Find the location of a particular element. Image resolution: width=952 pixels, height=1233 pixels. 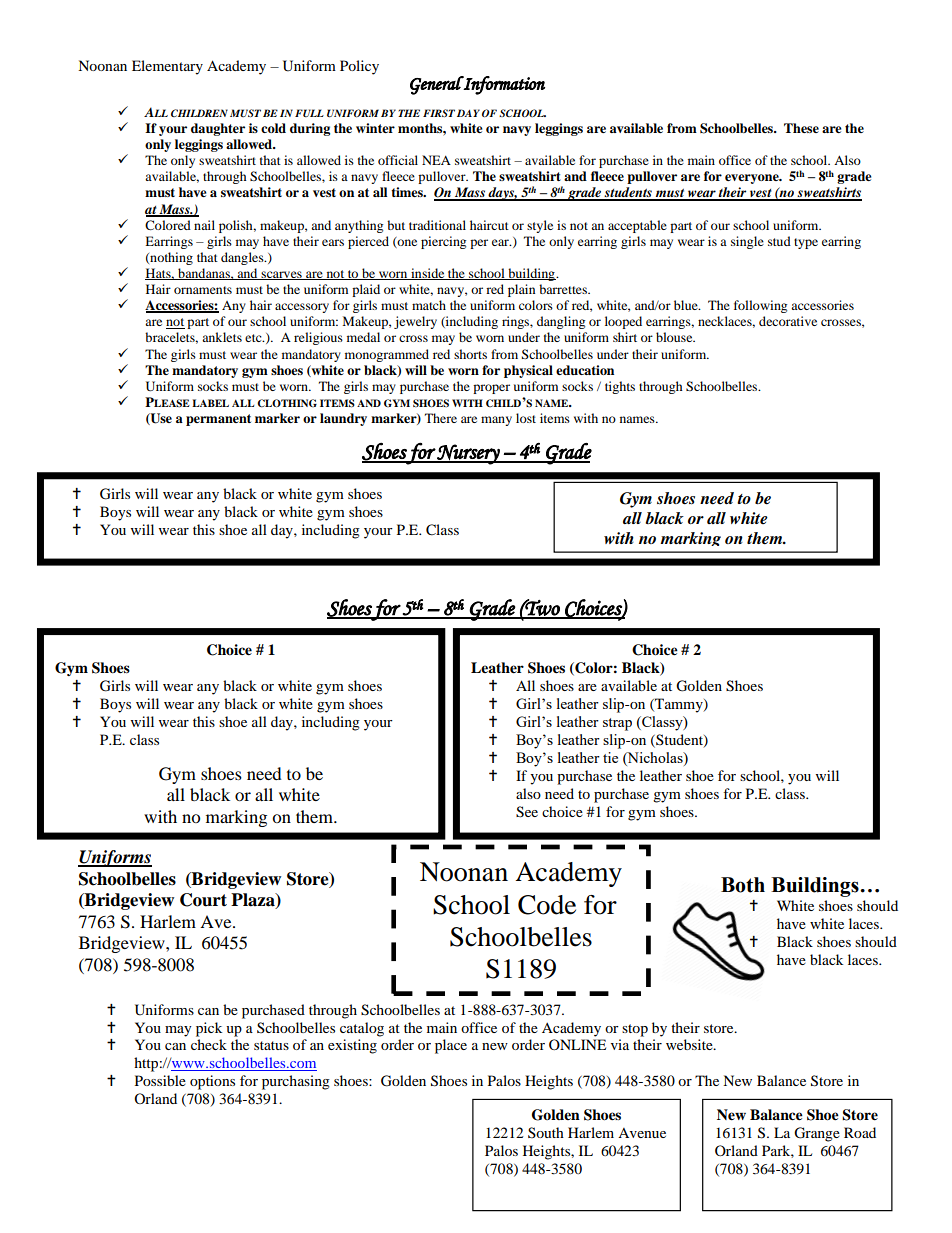

These is located at coordinates (801, 128).
